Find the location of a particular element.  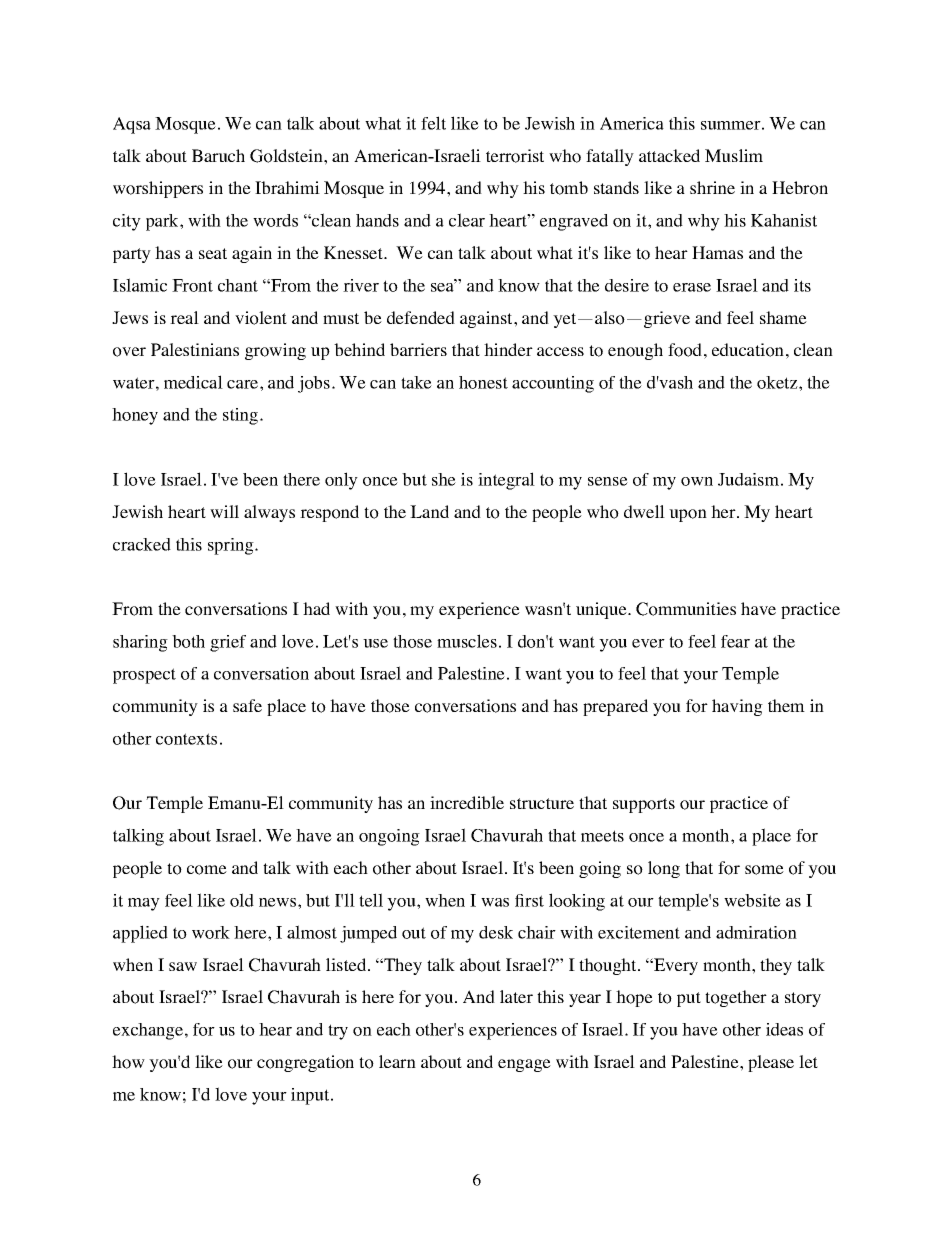

honest is located at coordinates (483, 382).
